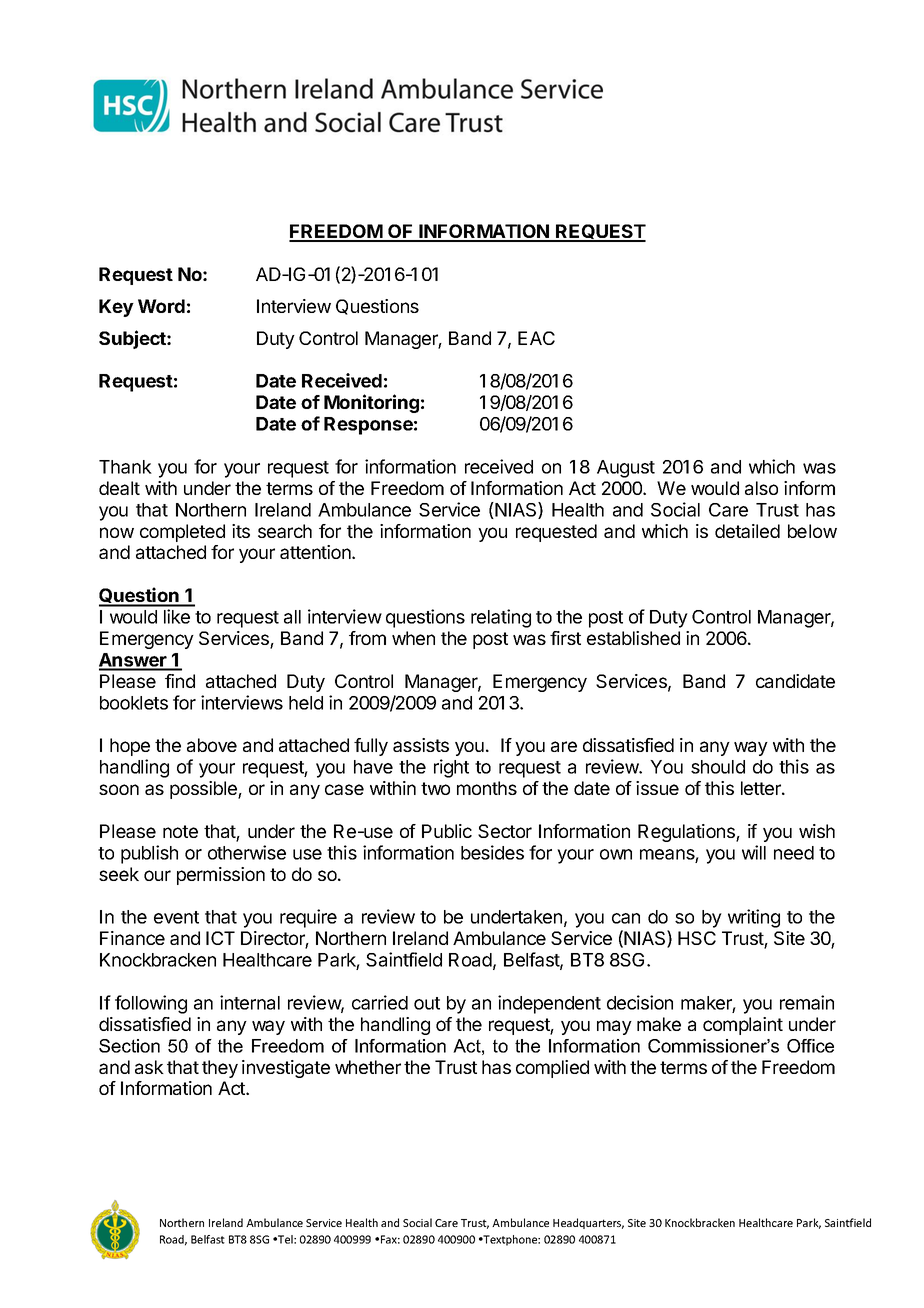 Image resolution: width=924 pixels, height=1308 pixels. Describe the element at coordinates (161, 306) in the image. I see `Word` at that location.
